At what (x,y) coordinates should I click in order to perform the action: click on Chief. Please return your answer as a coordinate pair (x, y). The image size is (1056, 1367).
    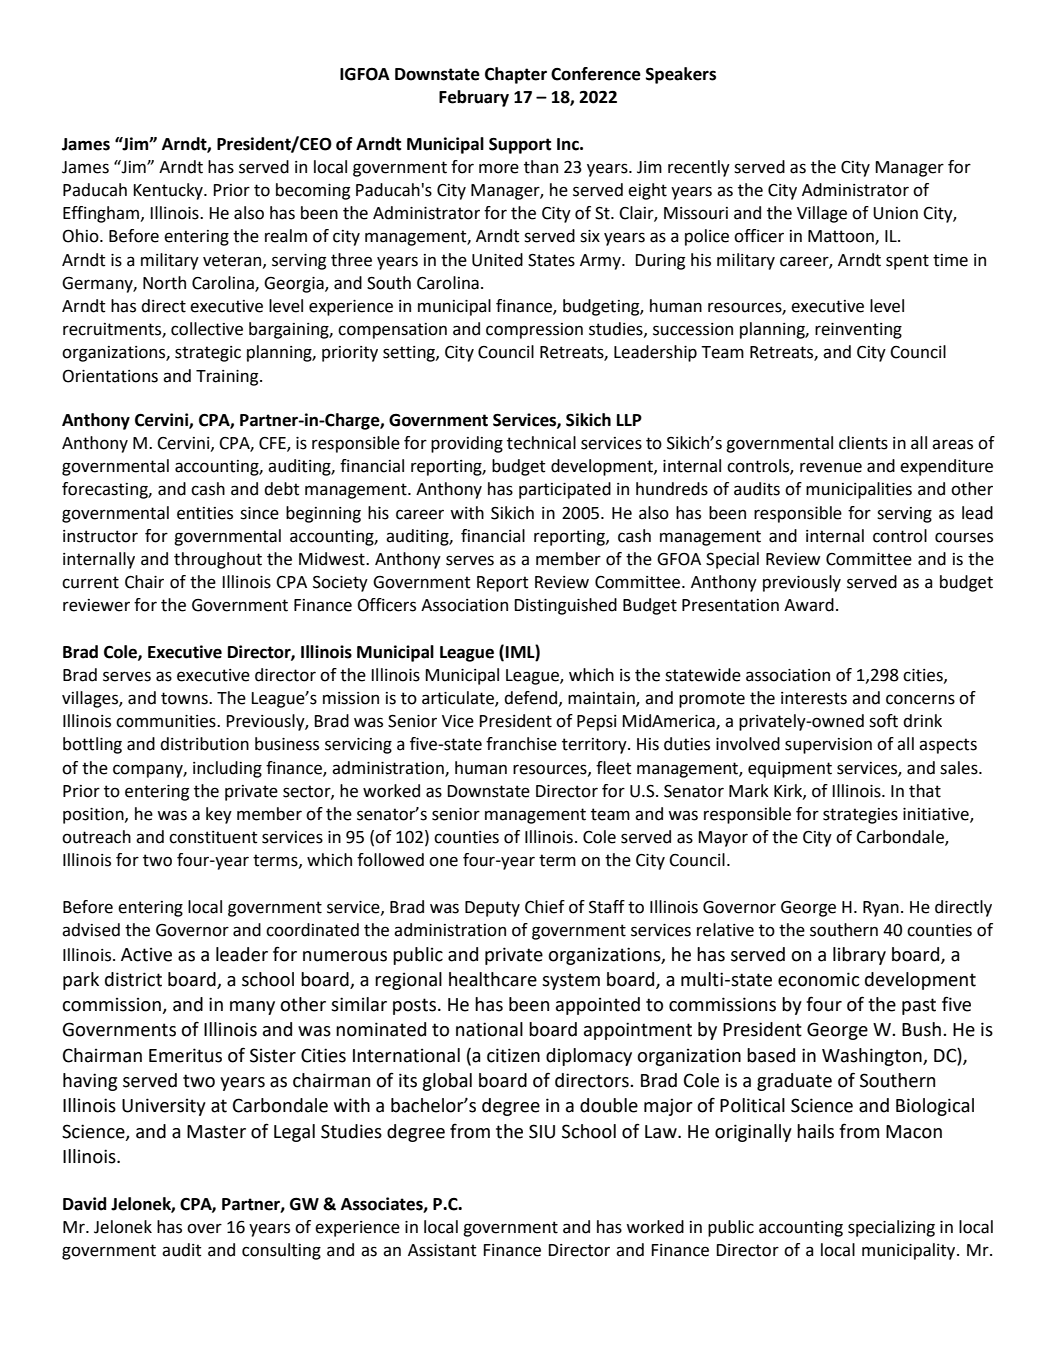
    Looking at the image, I should click on (545, 907).
